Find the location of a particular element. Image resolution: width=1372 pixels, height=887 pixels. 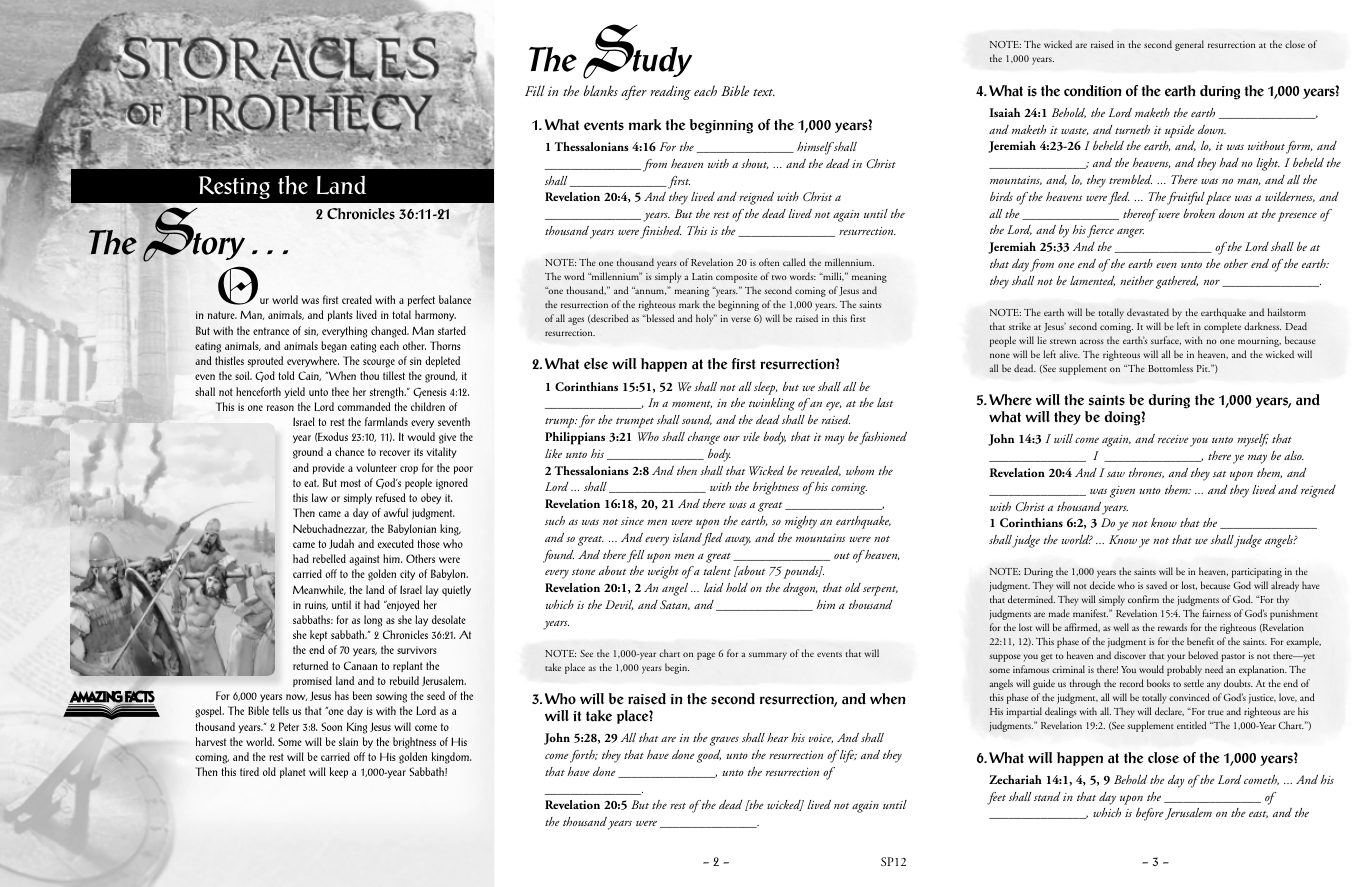

general is located at coordinates (1189, 45).
